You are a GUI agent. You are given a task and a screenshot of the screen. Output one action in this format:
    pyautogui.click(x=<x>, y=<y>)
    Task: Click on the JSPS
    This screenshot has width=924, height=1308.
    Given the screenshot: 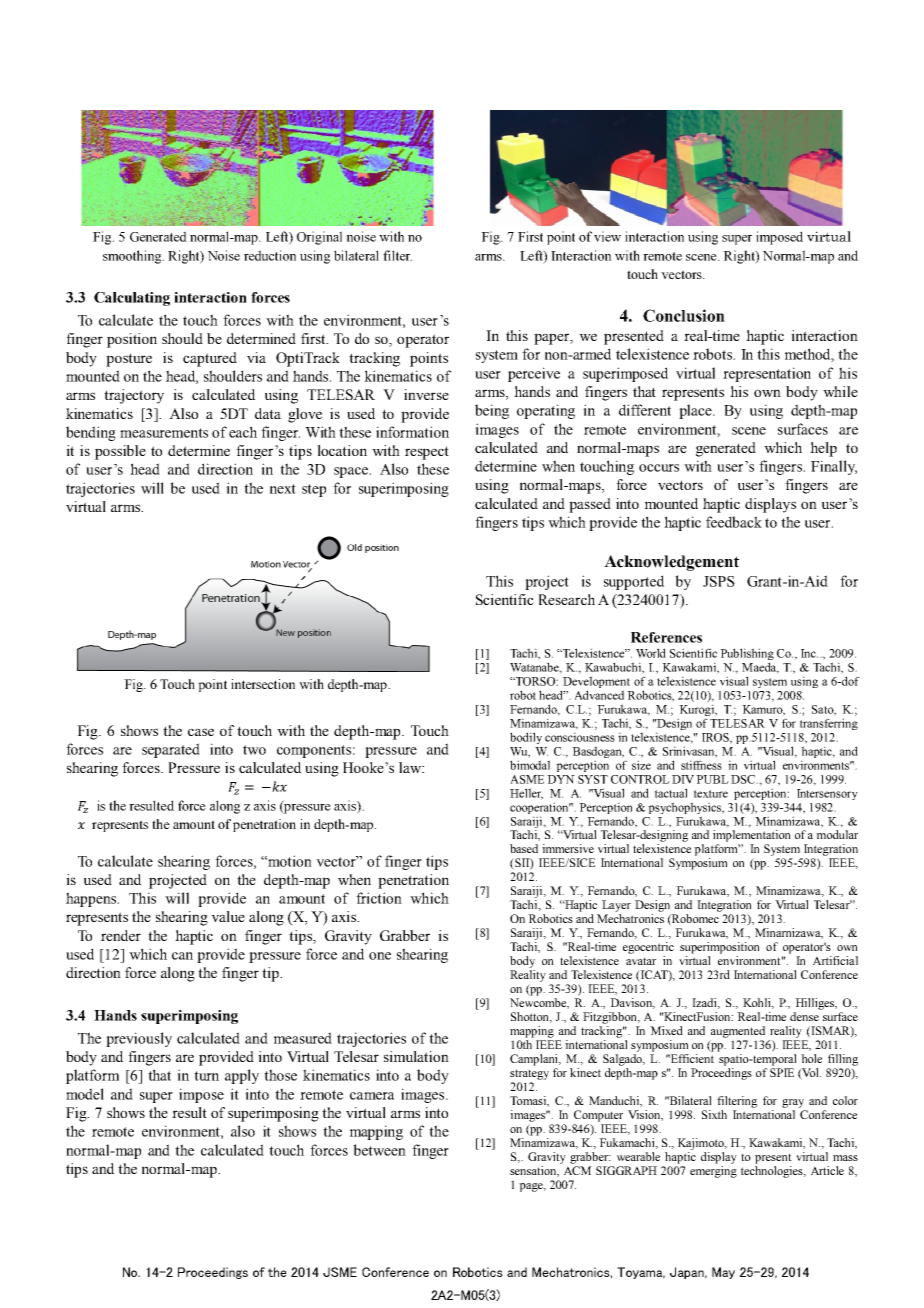 What is the action you would take?
    pyautogui.click(x=719, y=581)
